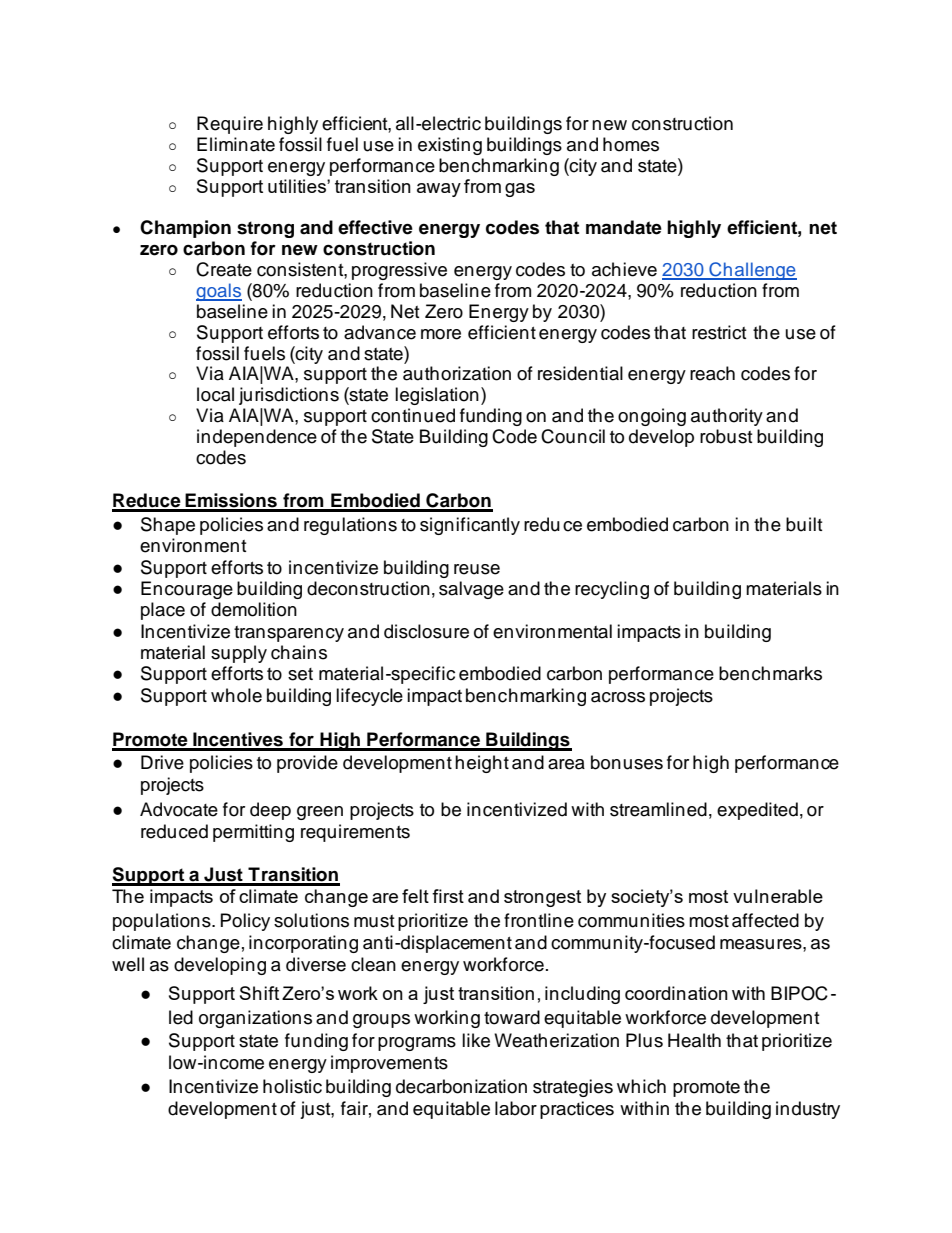 The image size is (952, 1233). Describe the element at coordinates (457, 373) in the screenshot. I see `authorization` at that location.
